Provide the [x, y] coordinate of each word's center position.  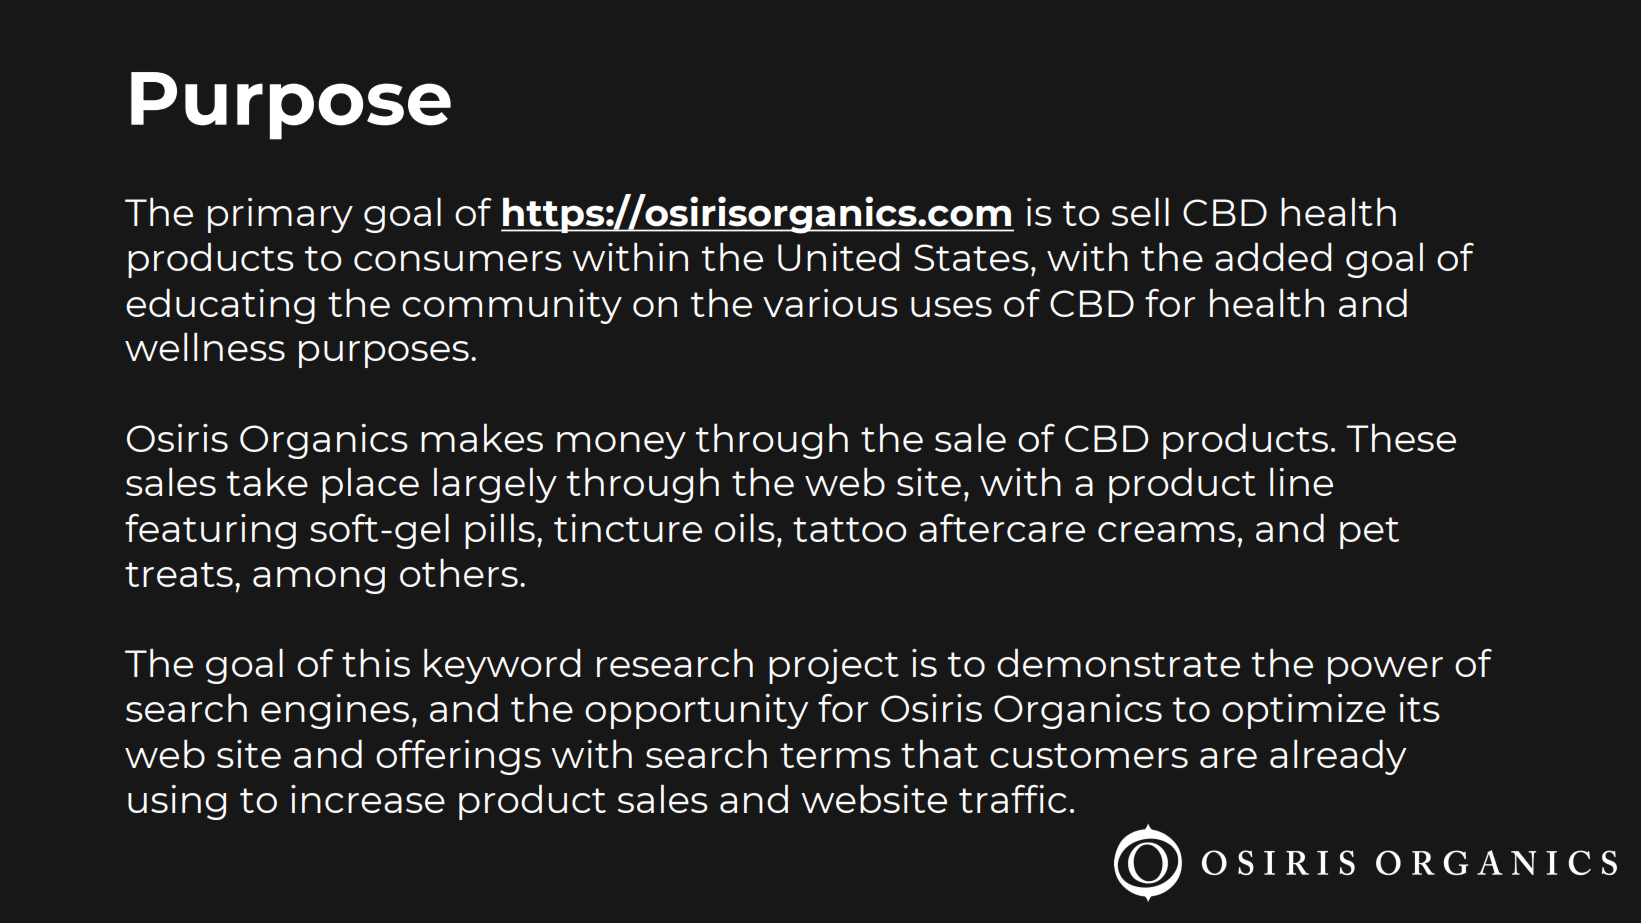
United [839, 256]
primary [280, 215]
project [834, 666]
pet [1369, 533]
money [621, 445]
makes [482, 437]
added [1273, 256]
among [319, 580]
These [1401, 437]
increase [368, 799]
